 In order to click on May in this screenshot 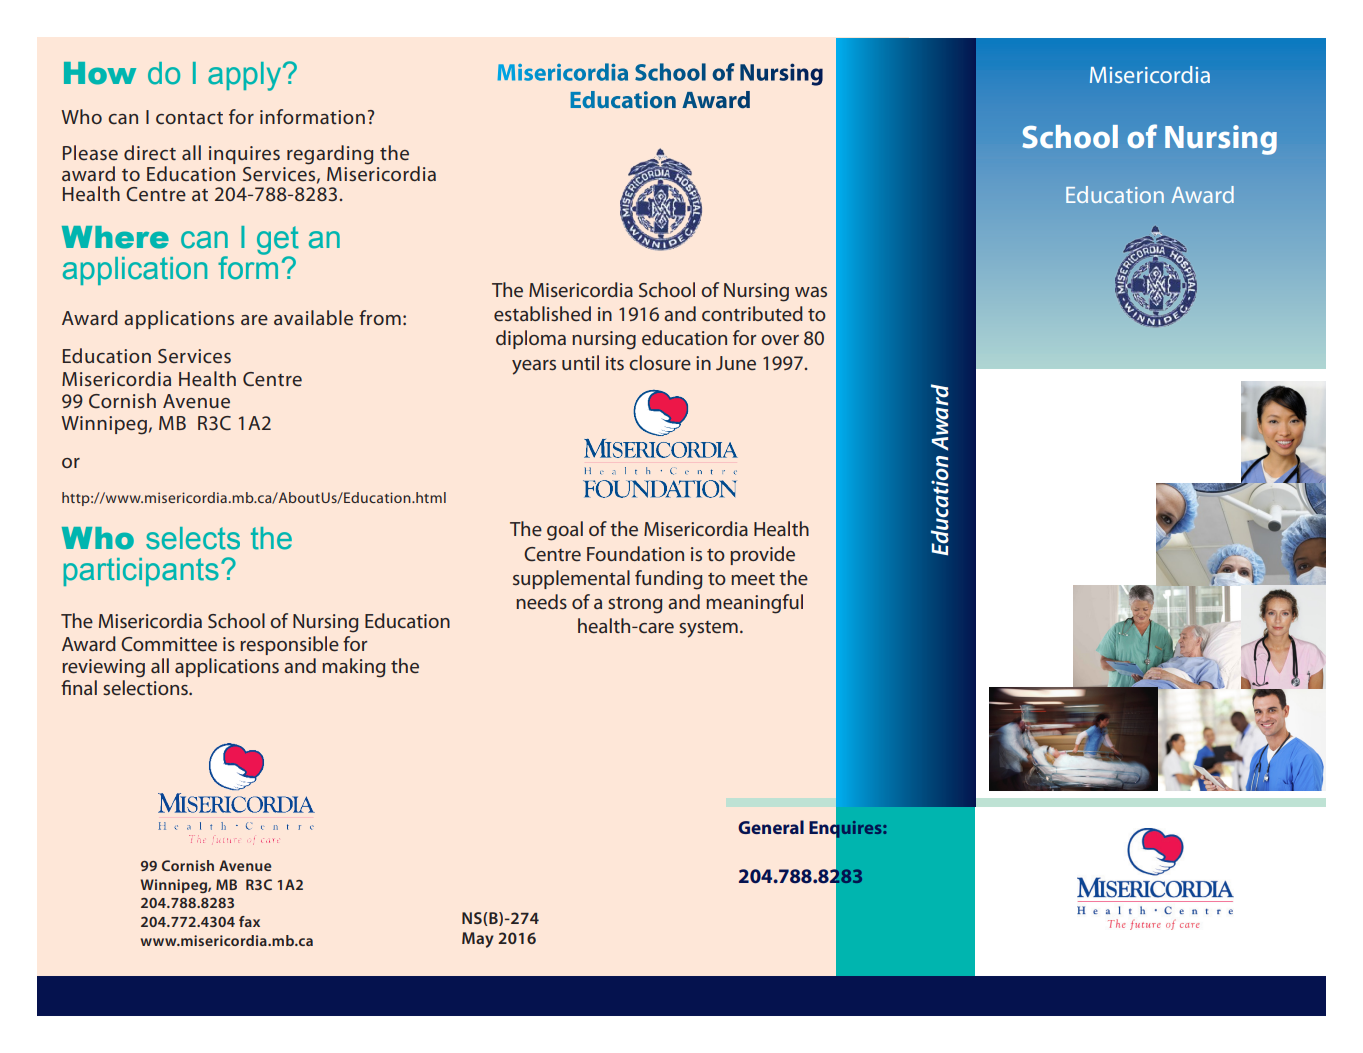, I will do `click(478, 940)`.
